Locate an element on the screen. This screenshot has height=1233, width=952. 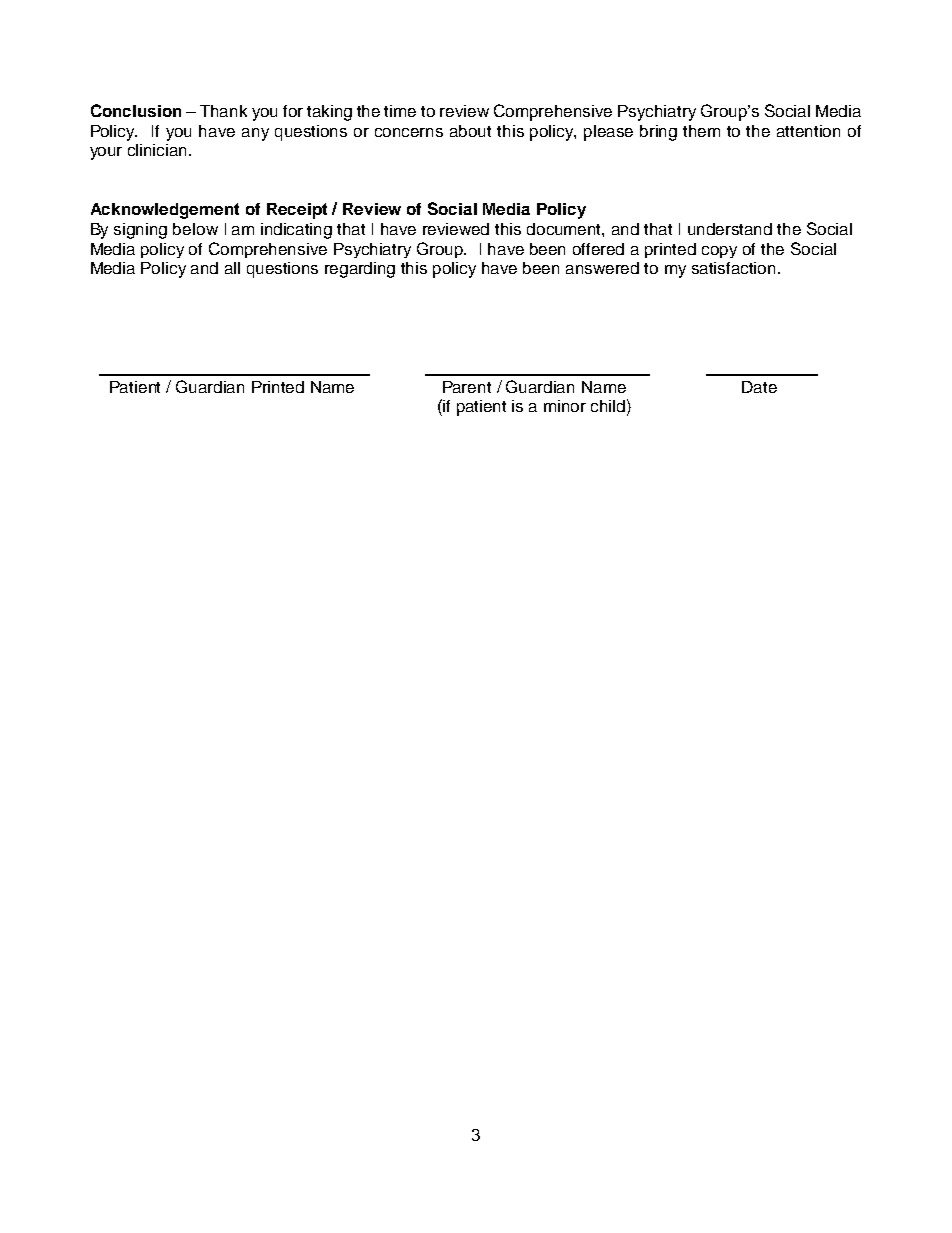
all is located at coordinates (232, 268).
